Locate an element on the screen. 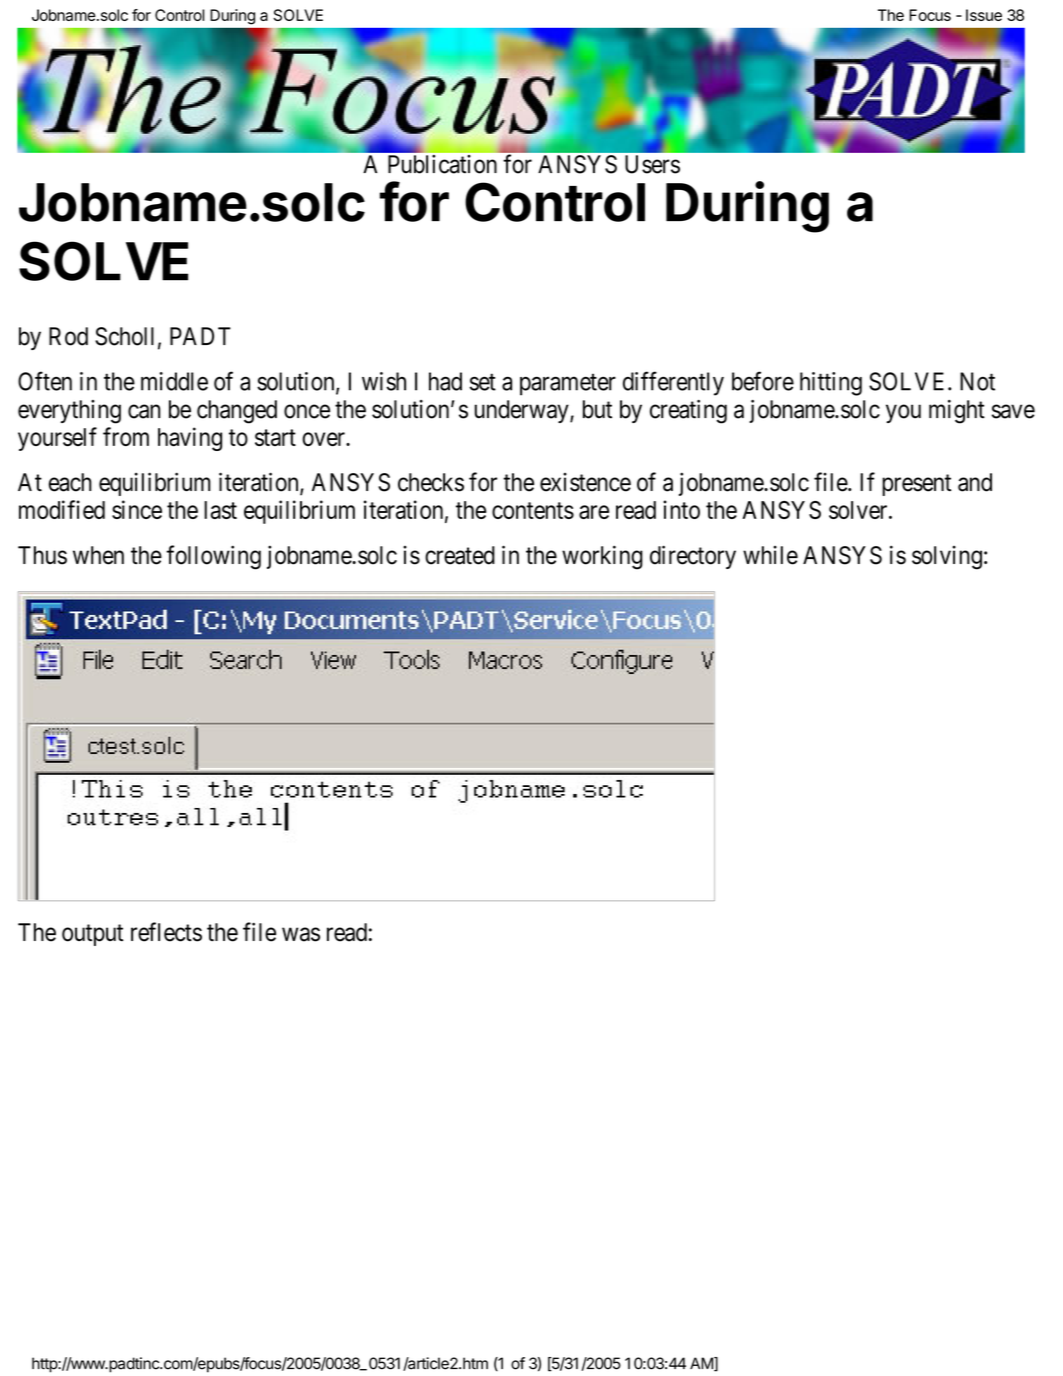  Publication is located at coordinates (442, 164).
